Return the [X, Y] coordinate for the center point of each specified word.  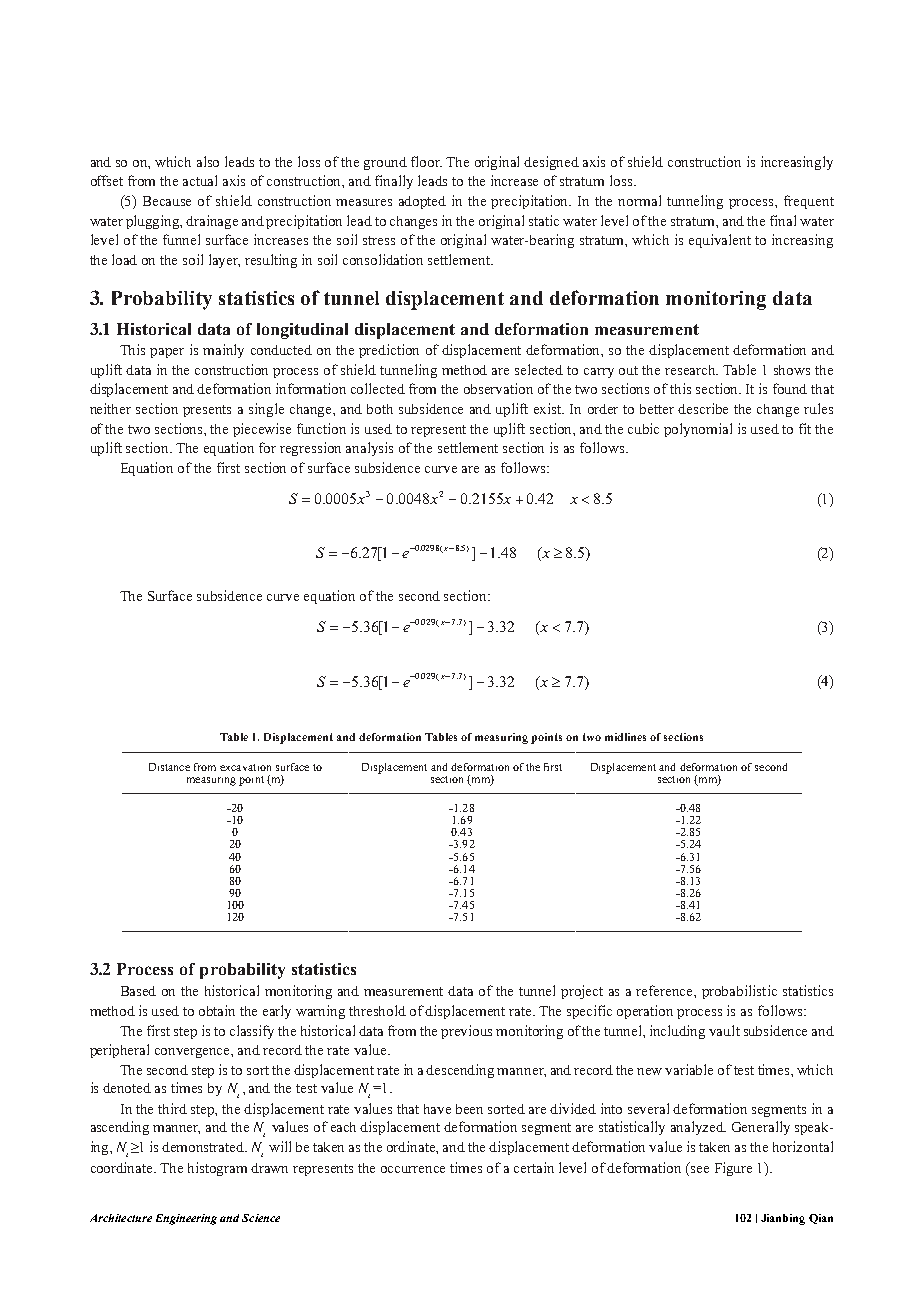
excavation [245, 767]
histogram [217, 1169]
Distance [169, 767]
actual [200, 180]
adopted [422, 202]
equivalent [720, 241]
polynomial [698, 430]
